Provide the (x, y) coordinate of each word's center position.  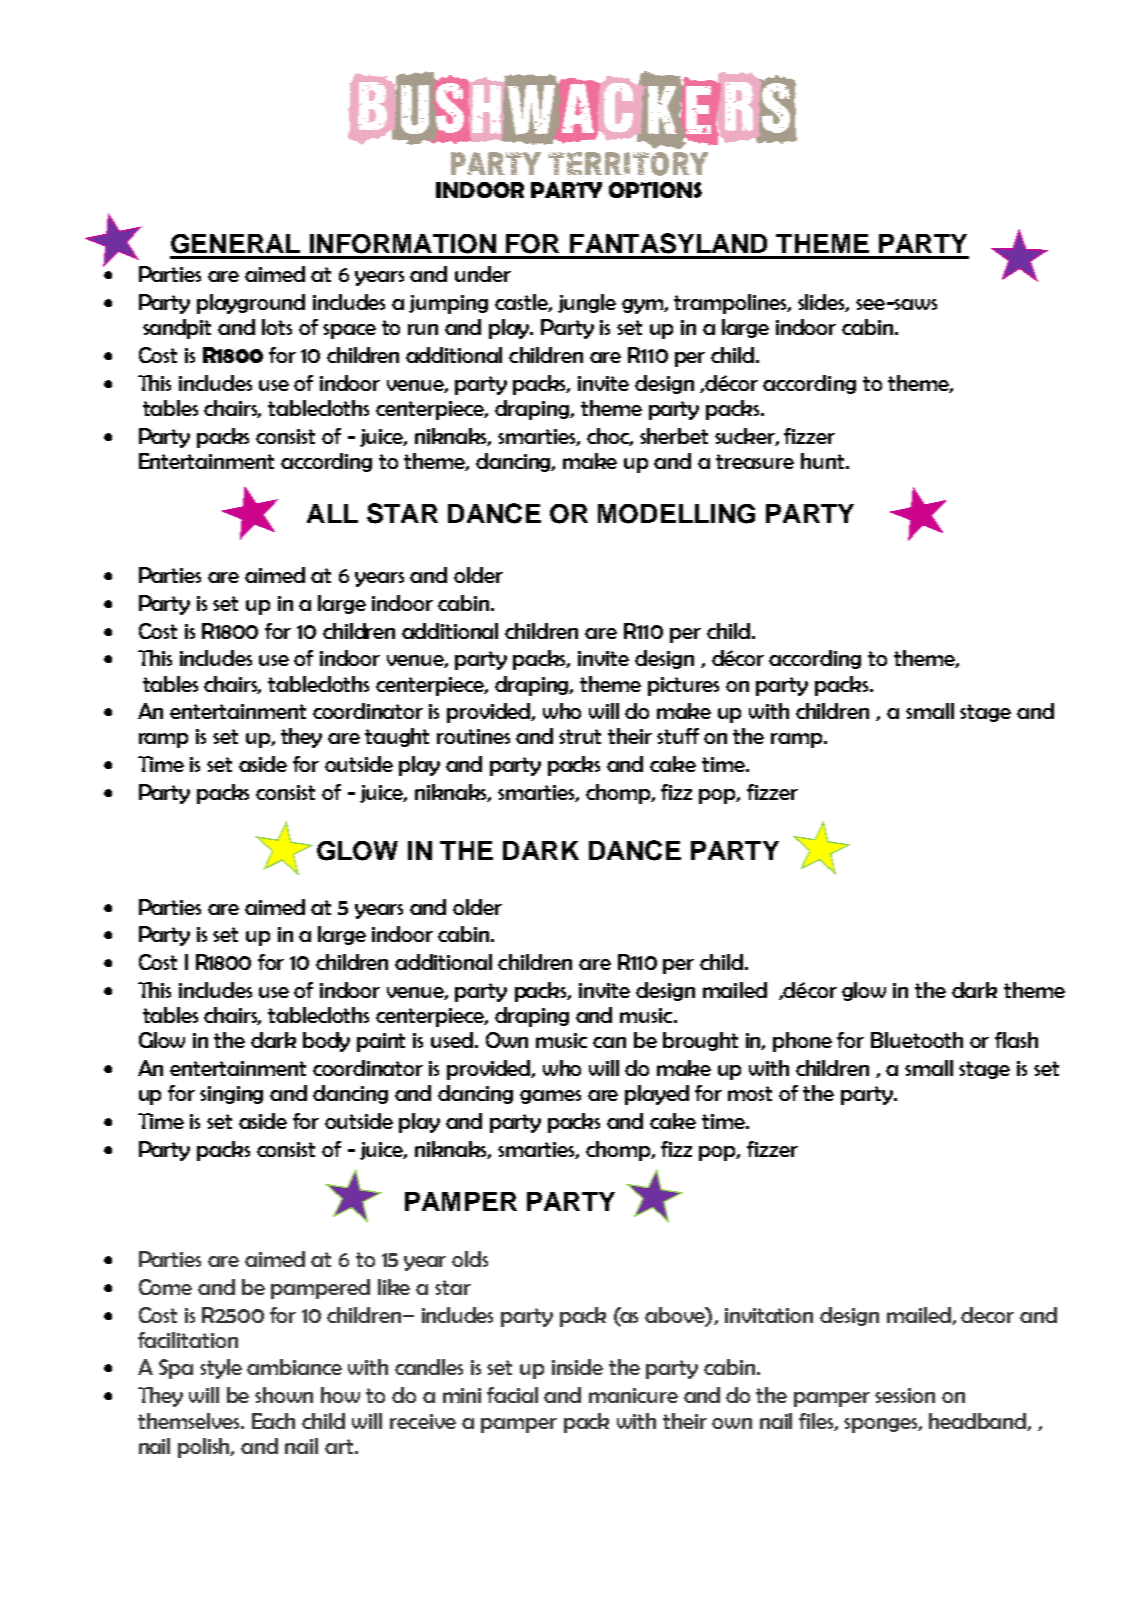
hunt (822, 461)
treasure (755, 461)
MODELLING (676, 514)
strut (580, 736)
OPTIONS (655, 190)
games (550, 1097)
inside (577, 1367)
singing (231, 1095)
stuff (678, 736)
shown (284, 1395)
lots (277, 327)
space (349, 331)
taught (397, 737)
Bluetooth (917, 1040)
